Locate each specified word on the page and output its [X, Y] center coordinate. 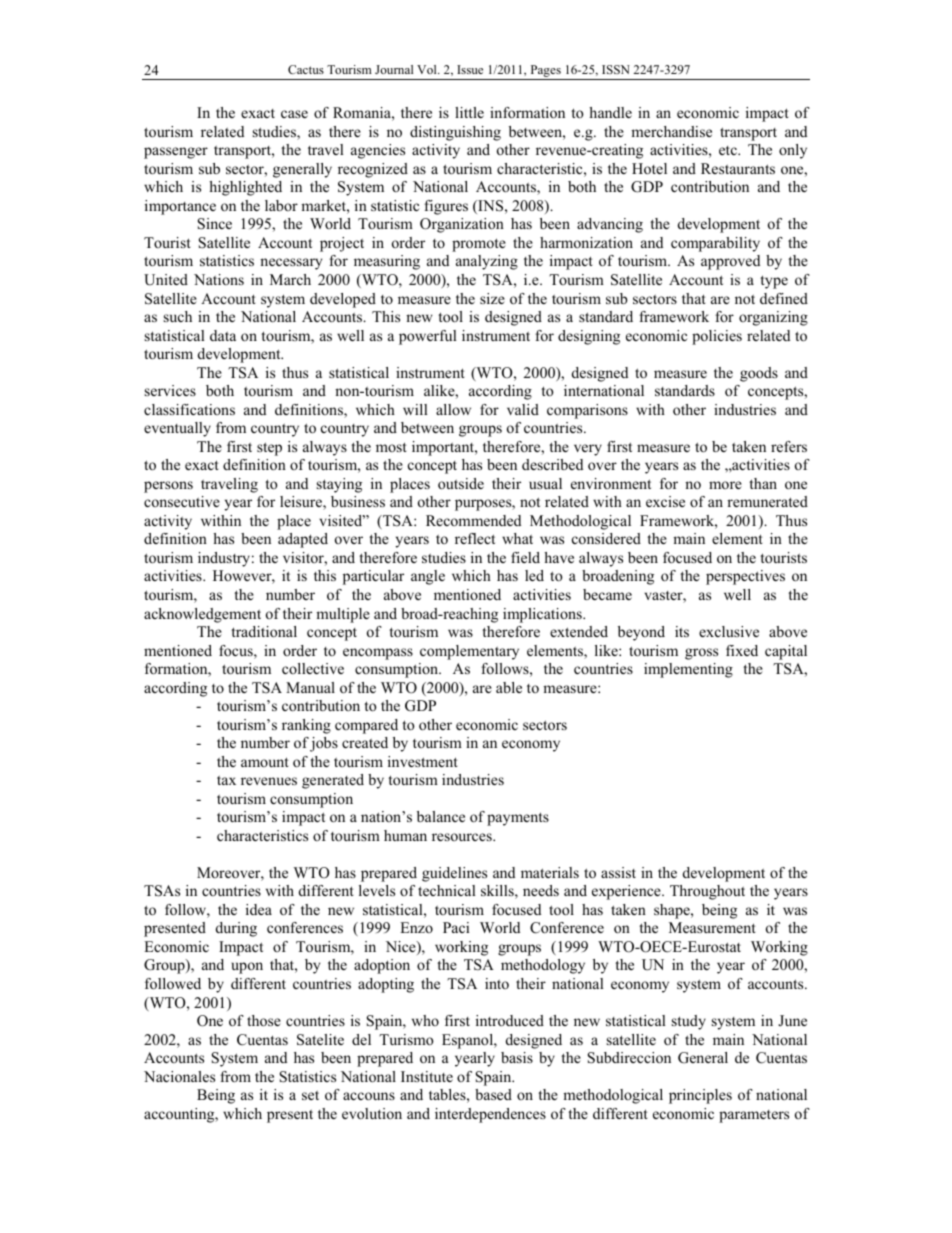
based [493, 1094]
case [294, 114]
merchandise [671, 131]
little [469, 112]
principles [700, 1096]
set [310, 1095]
